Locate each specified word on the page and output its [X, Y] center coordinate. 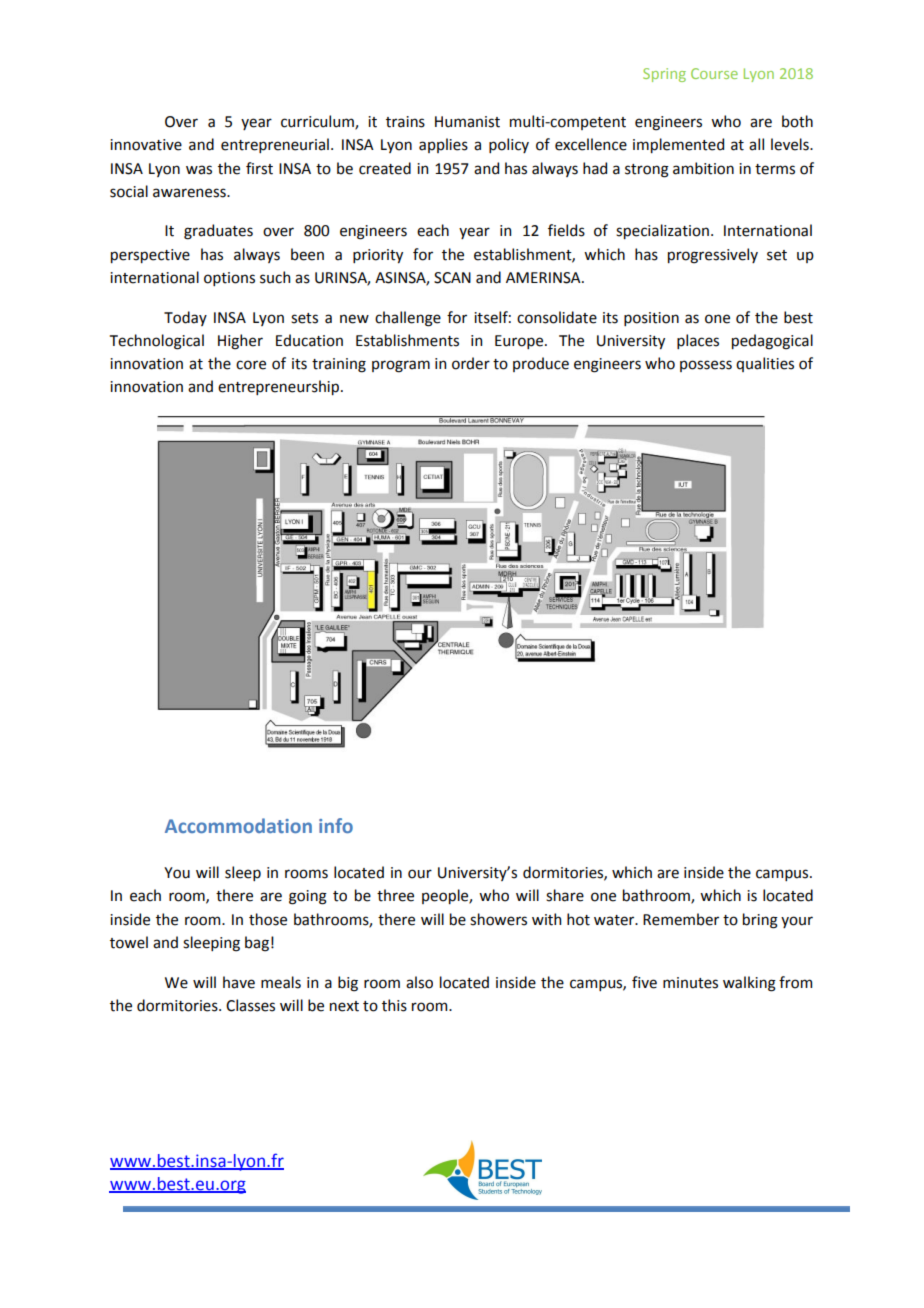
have [239, 982]
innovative [146, 145]
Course [714, 73]
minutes [690, 983]
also [419, 982]
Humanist [467, 122]
